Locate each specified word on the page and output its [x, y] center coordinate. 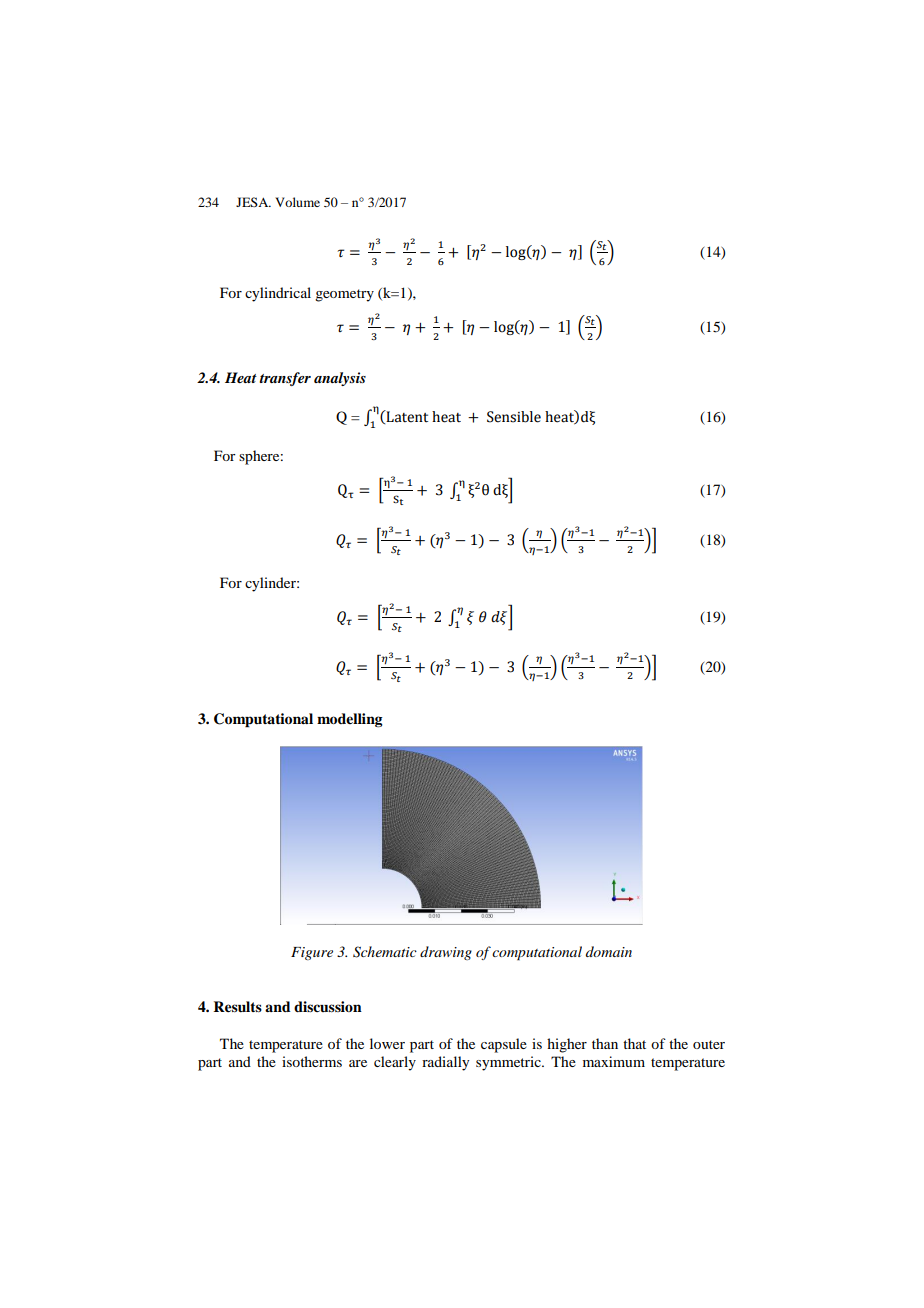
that [634, 1043]
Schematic [385, 952]
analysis [340, 379]
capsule [504, 1045]
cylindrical [278, 294]
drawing [446, 953]
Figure [312, 953]
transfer [285, 379]
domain [609, 951]
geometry [344, 295]
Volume [297, 202]
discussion [328, 1006]
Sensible [514, 417]
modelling [350, 720]
